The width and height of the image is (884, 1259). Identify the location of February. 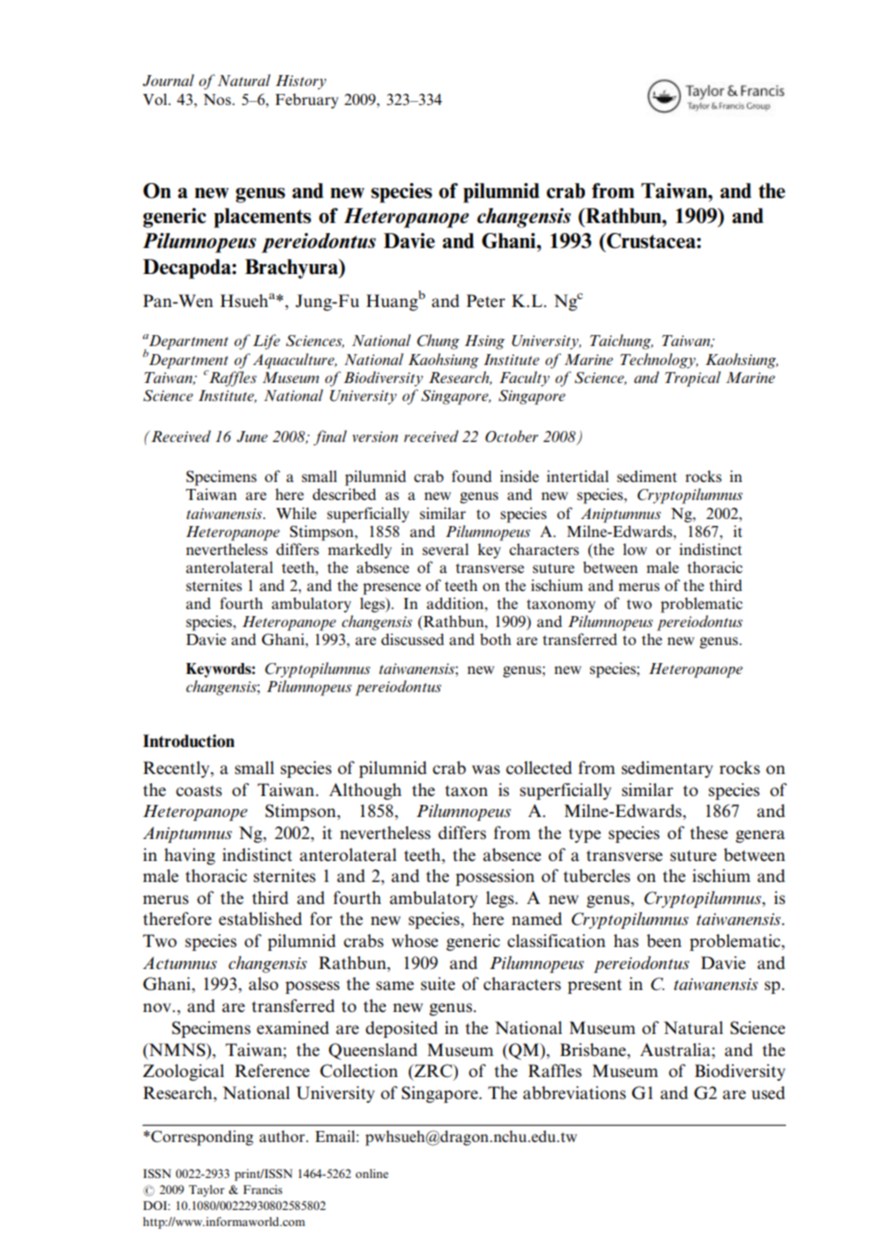
(307, 101).
